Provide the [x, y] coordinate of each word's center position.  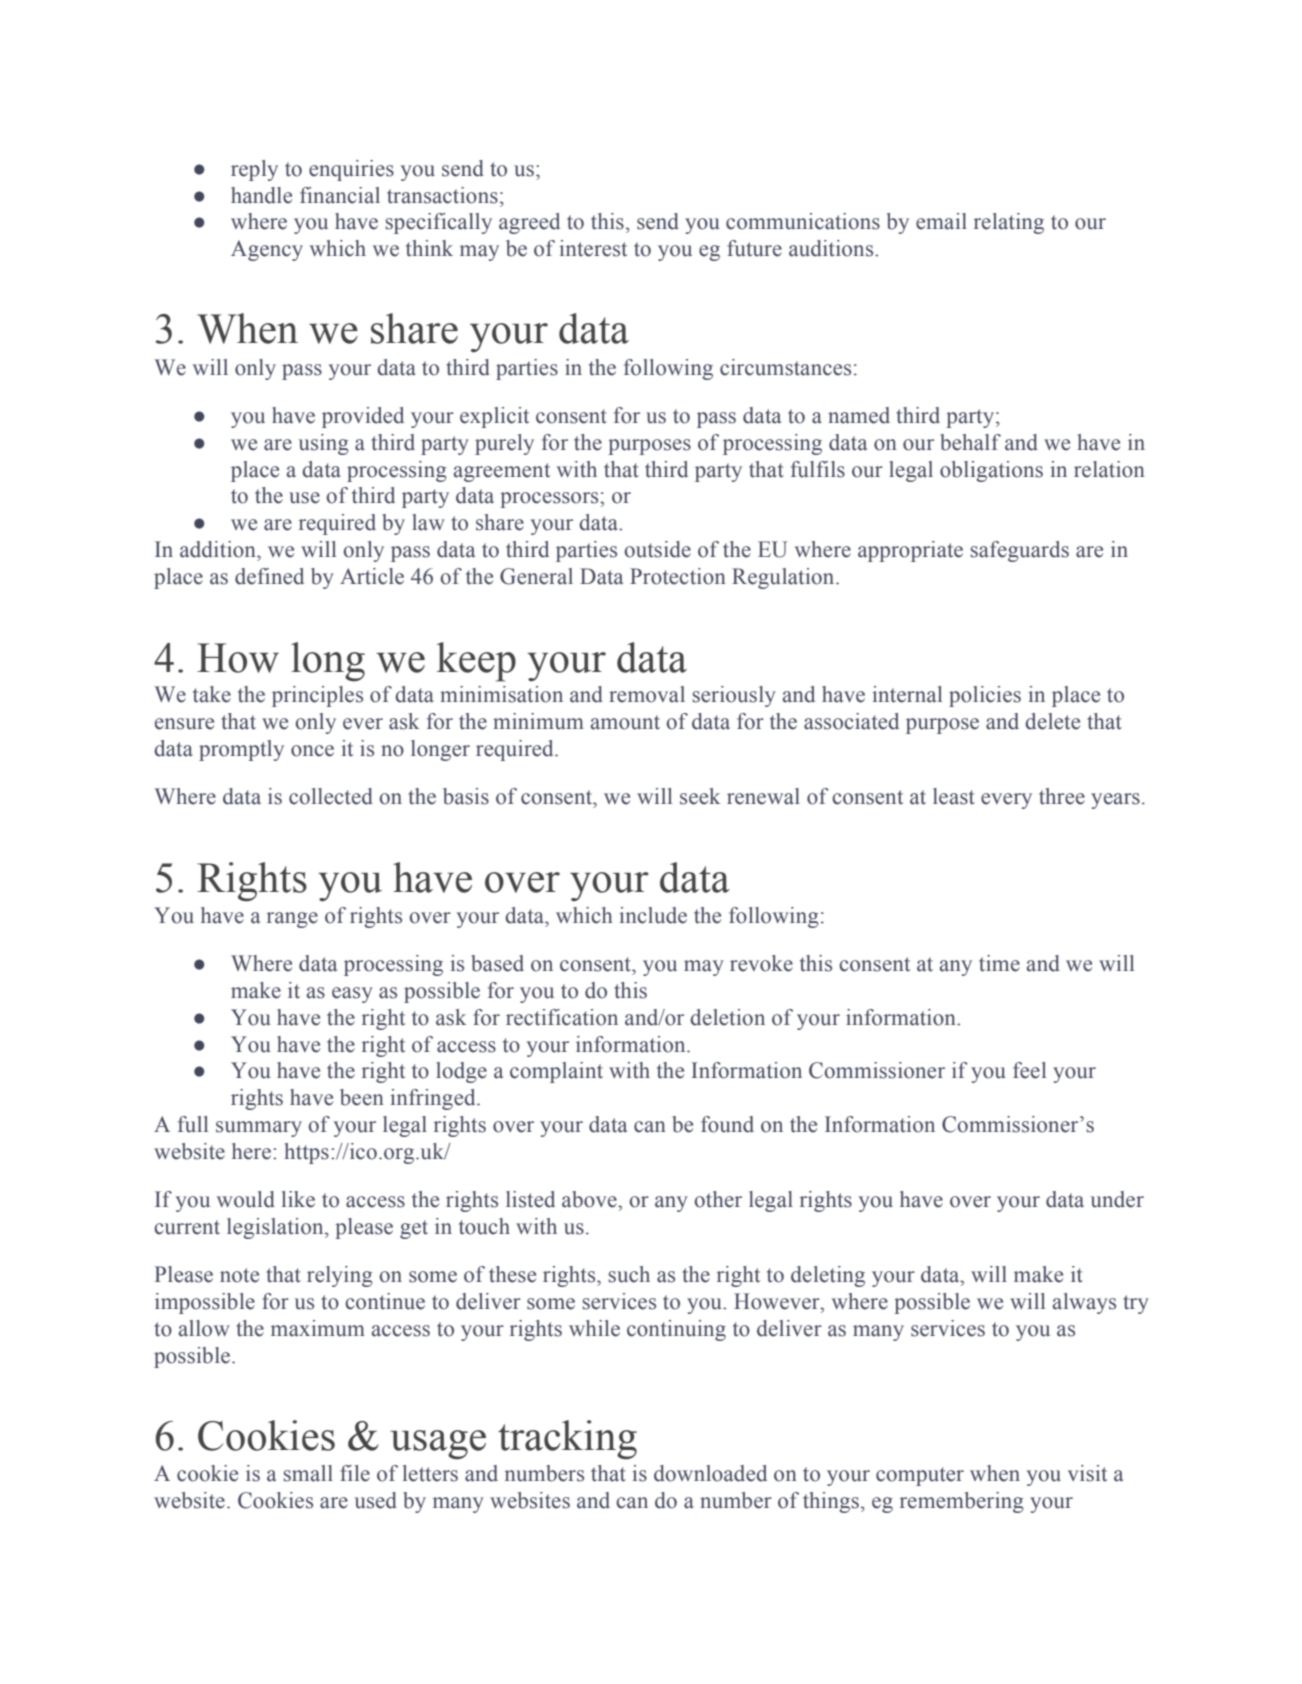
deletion [727, 1017]
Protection [678, 576]
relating [1009, 223]
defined [269, 576]
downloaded [710, 1473]
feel [1029, 1070]
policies [985, 696]
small [308, 1473]
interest [593, 248]
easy [352, 995]
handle [261, 195]
